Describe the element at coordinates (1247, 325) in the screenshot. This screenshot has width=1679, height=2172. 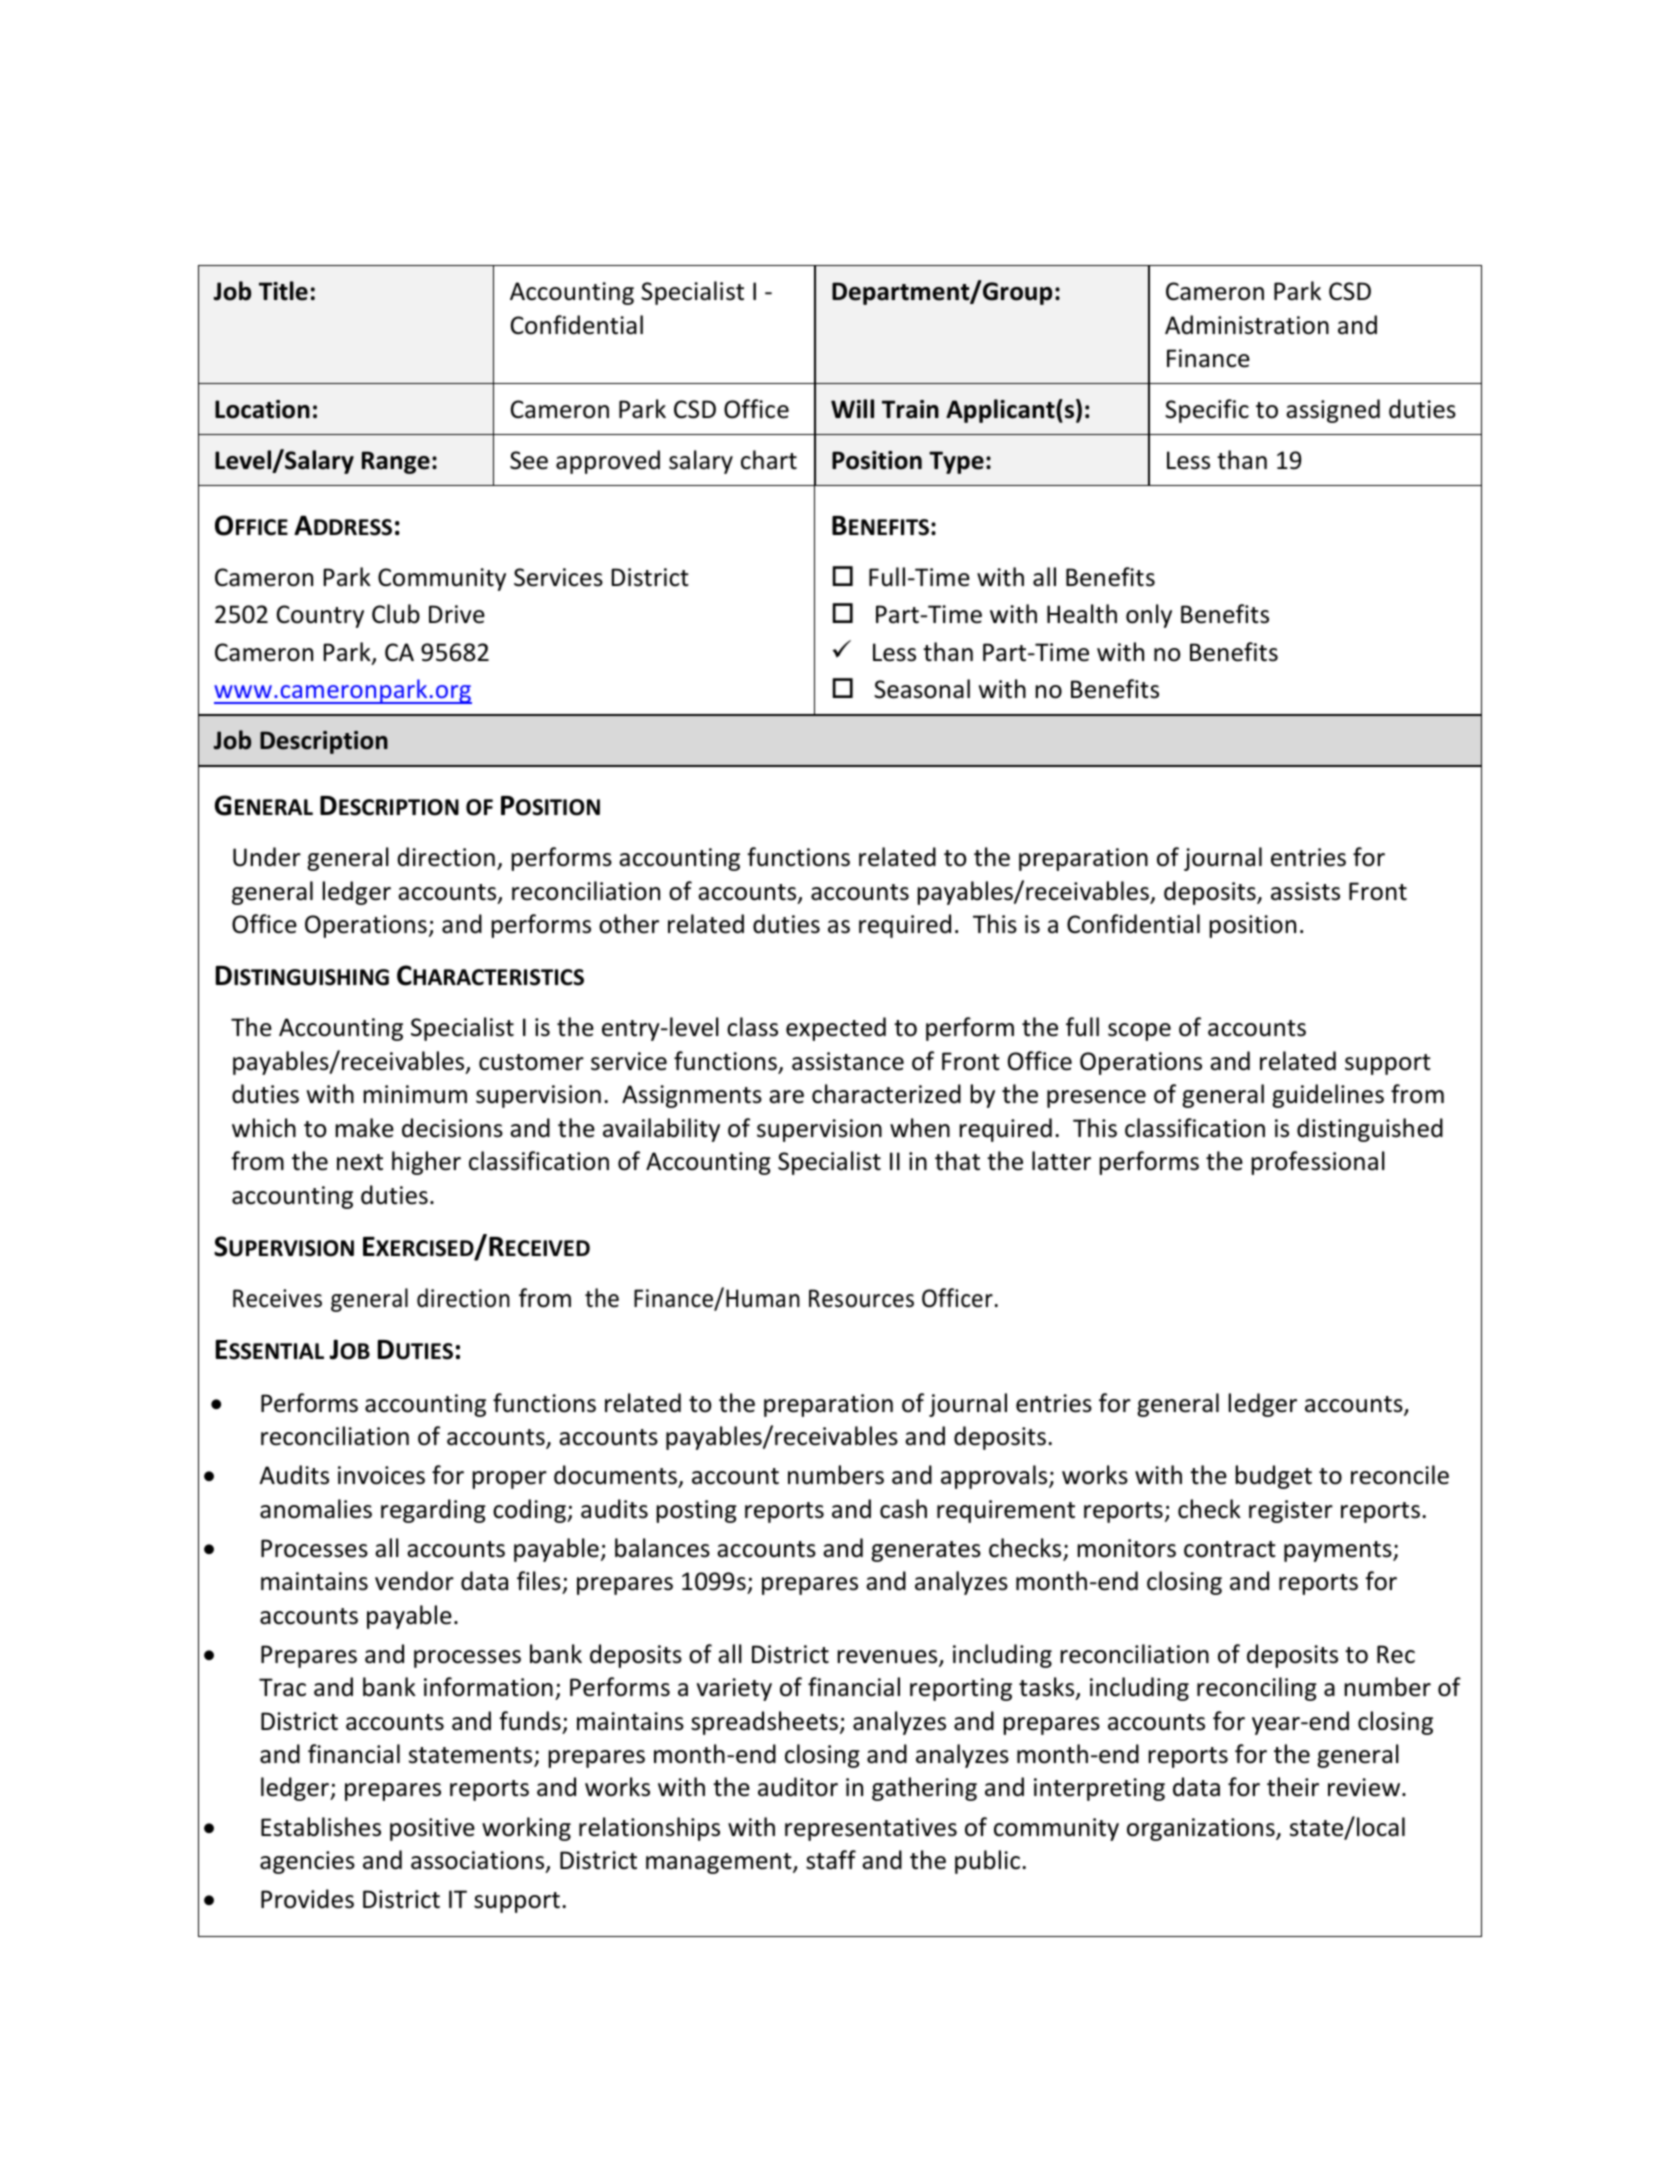
I see `Administration` at that location.
